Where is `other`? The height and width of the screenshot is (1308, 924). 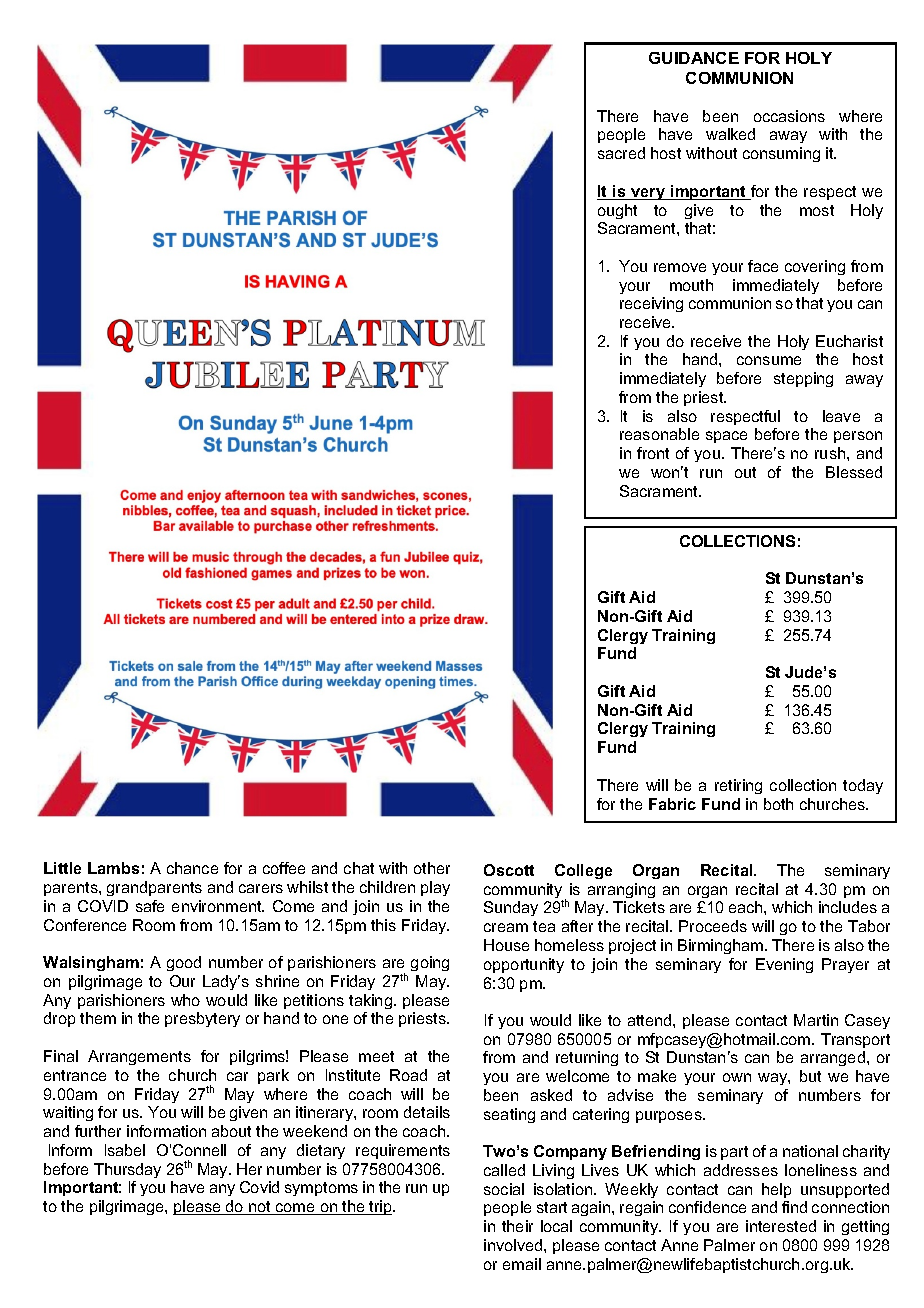 other is located at coordinates (432, 868).
